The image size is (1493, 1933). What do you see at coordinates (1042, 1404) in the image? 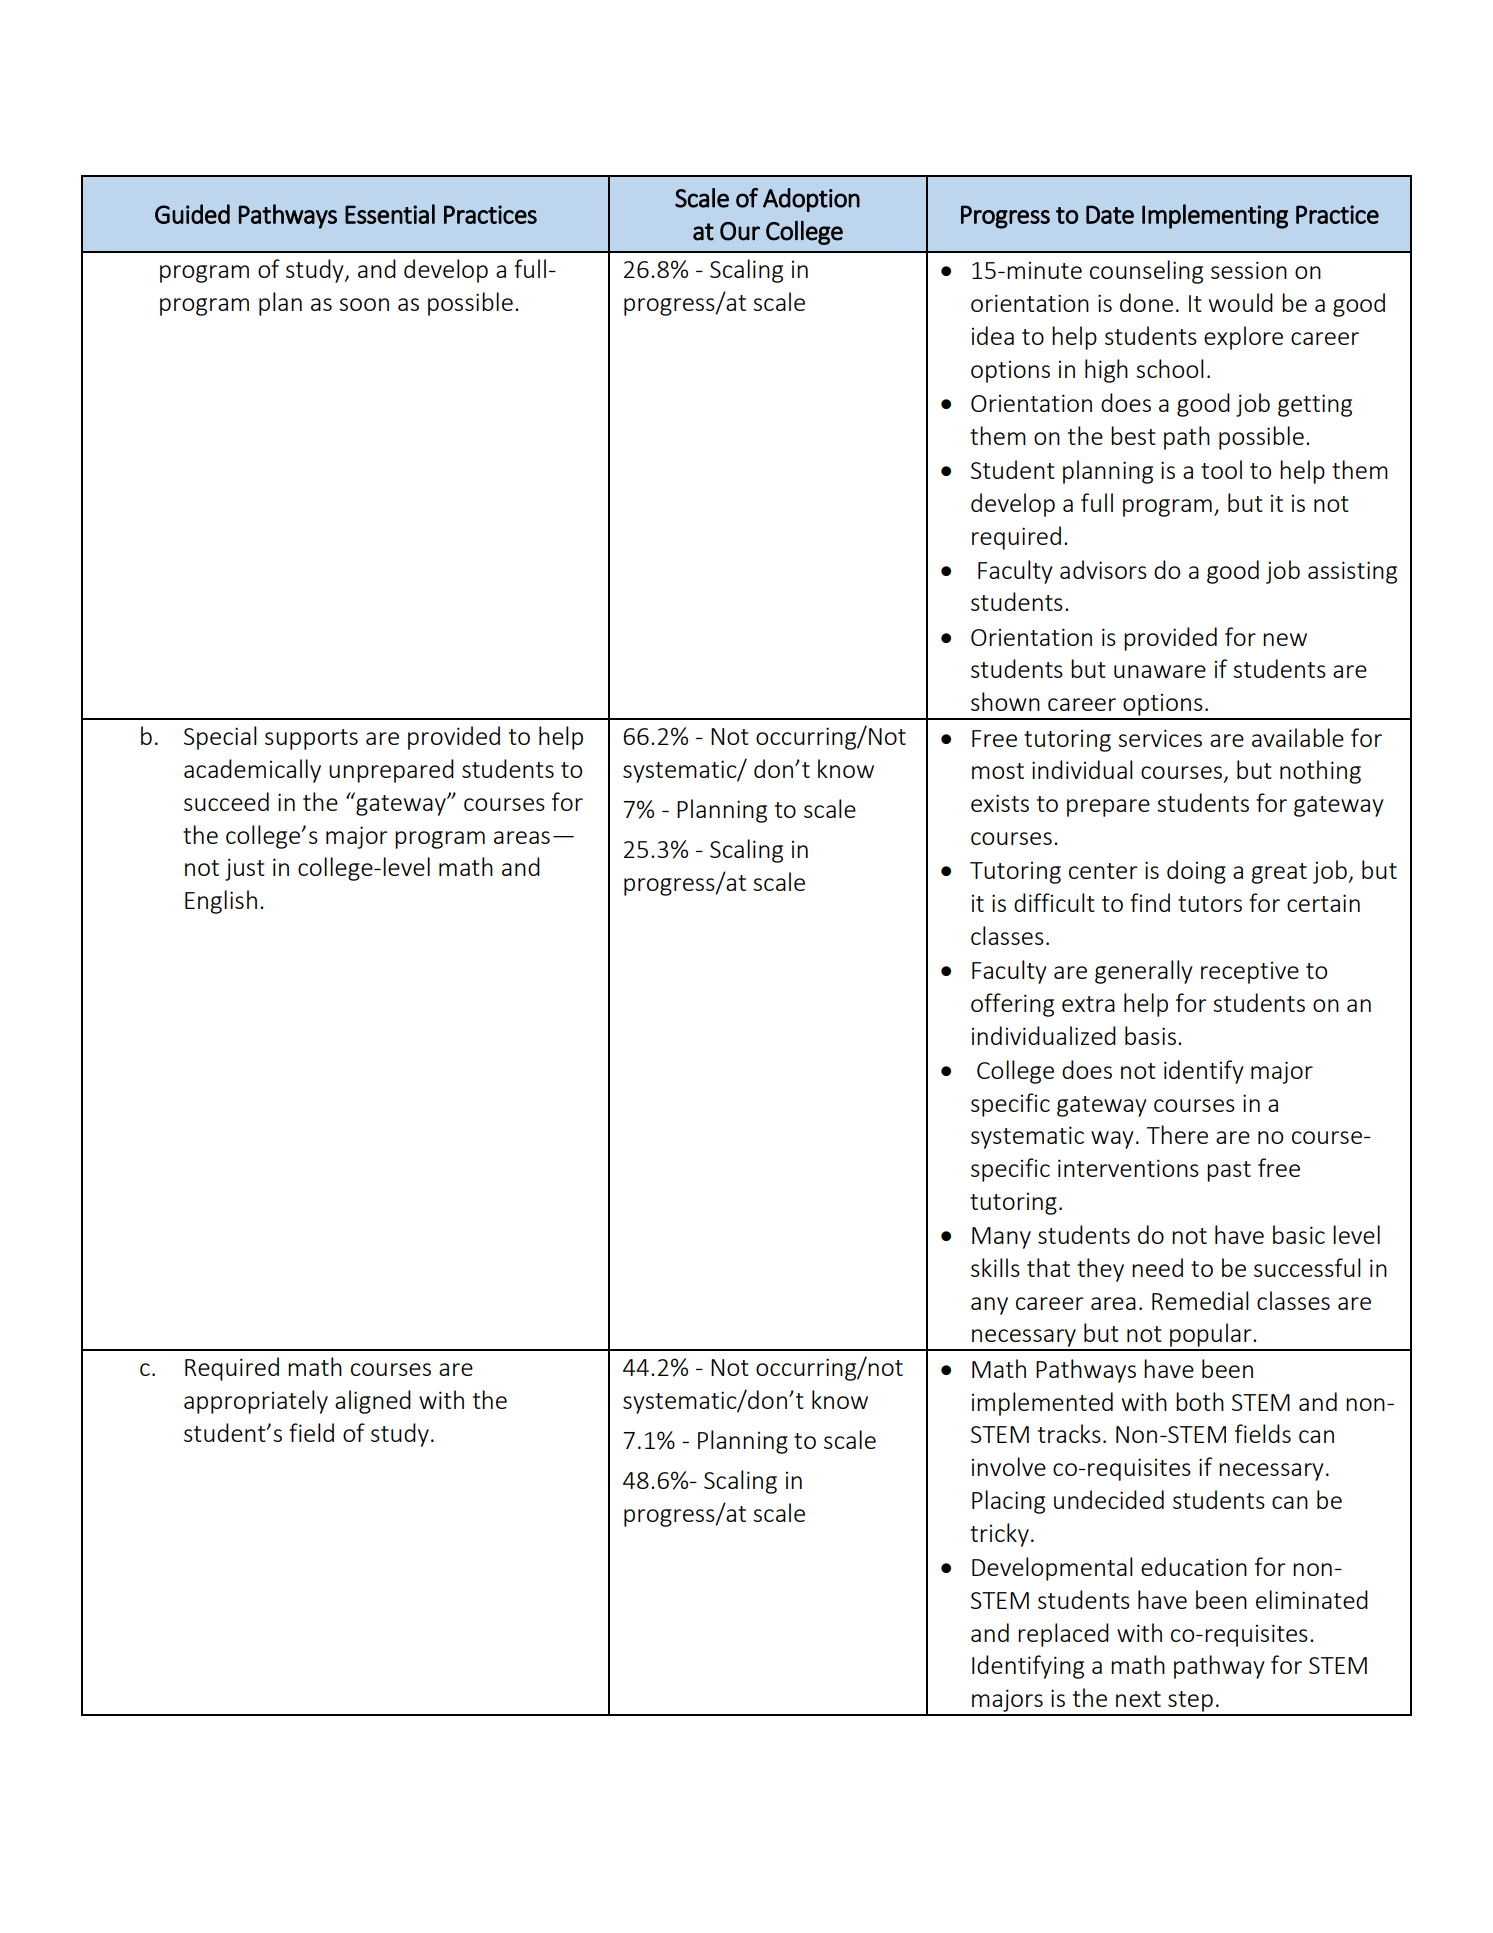
I see `implemented` at bounding box center [1042, 1404].
